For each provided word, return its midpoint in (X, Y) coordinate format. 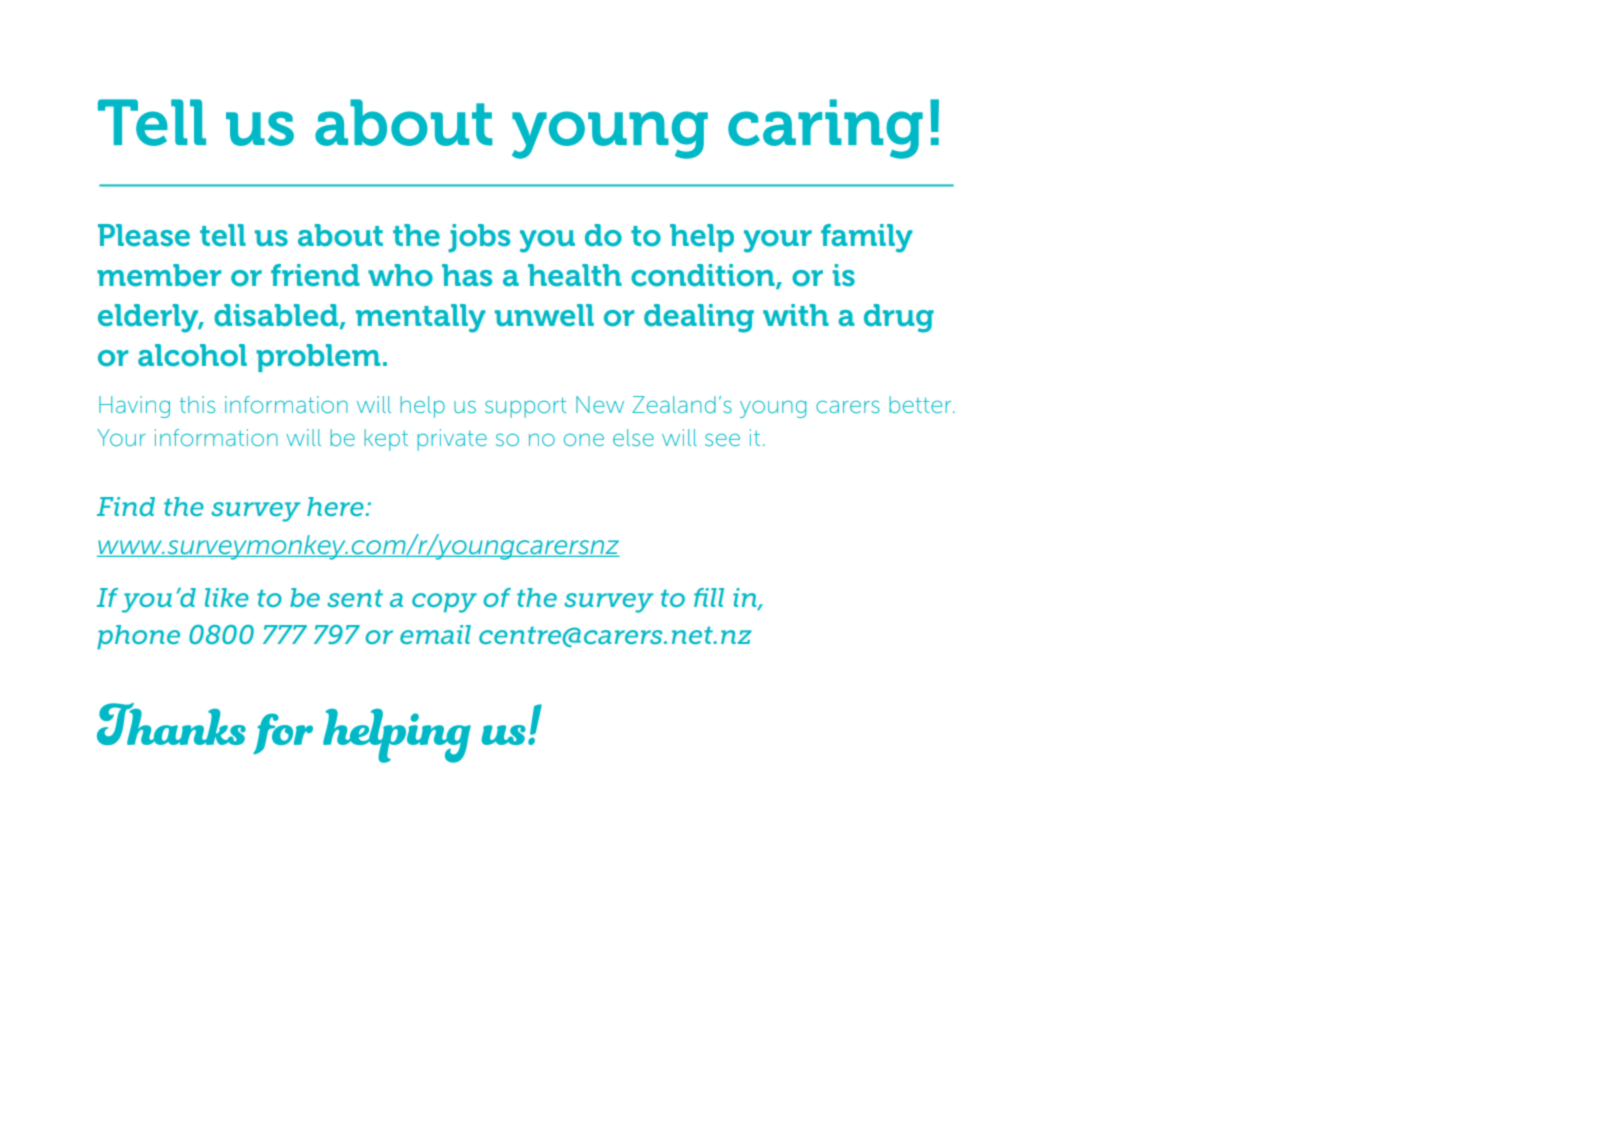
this (197, 404)
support (526, 408)
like (227, 597)
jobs (479, 238)
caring (825, 129)
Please (144, 235)
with (796, 315)
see (722, 439)
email (435, 634)
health (575, 275)
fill (709, 597)
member (159, 275)
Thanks (171, 724)
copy (444, 603)
